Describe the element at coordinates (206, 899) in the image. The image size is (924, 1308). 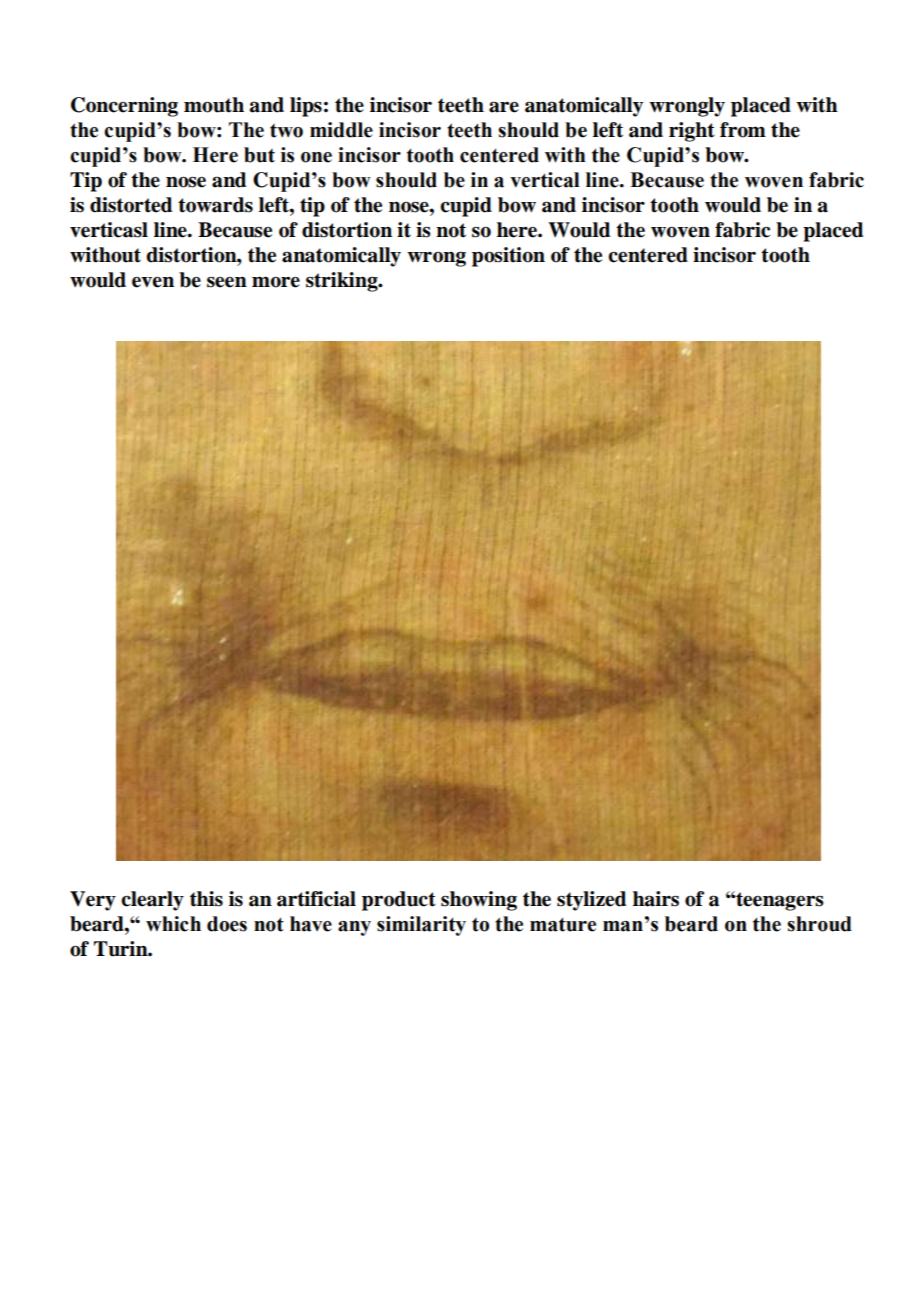
I see `this` at that location.
